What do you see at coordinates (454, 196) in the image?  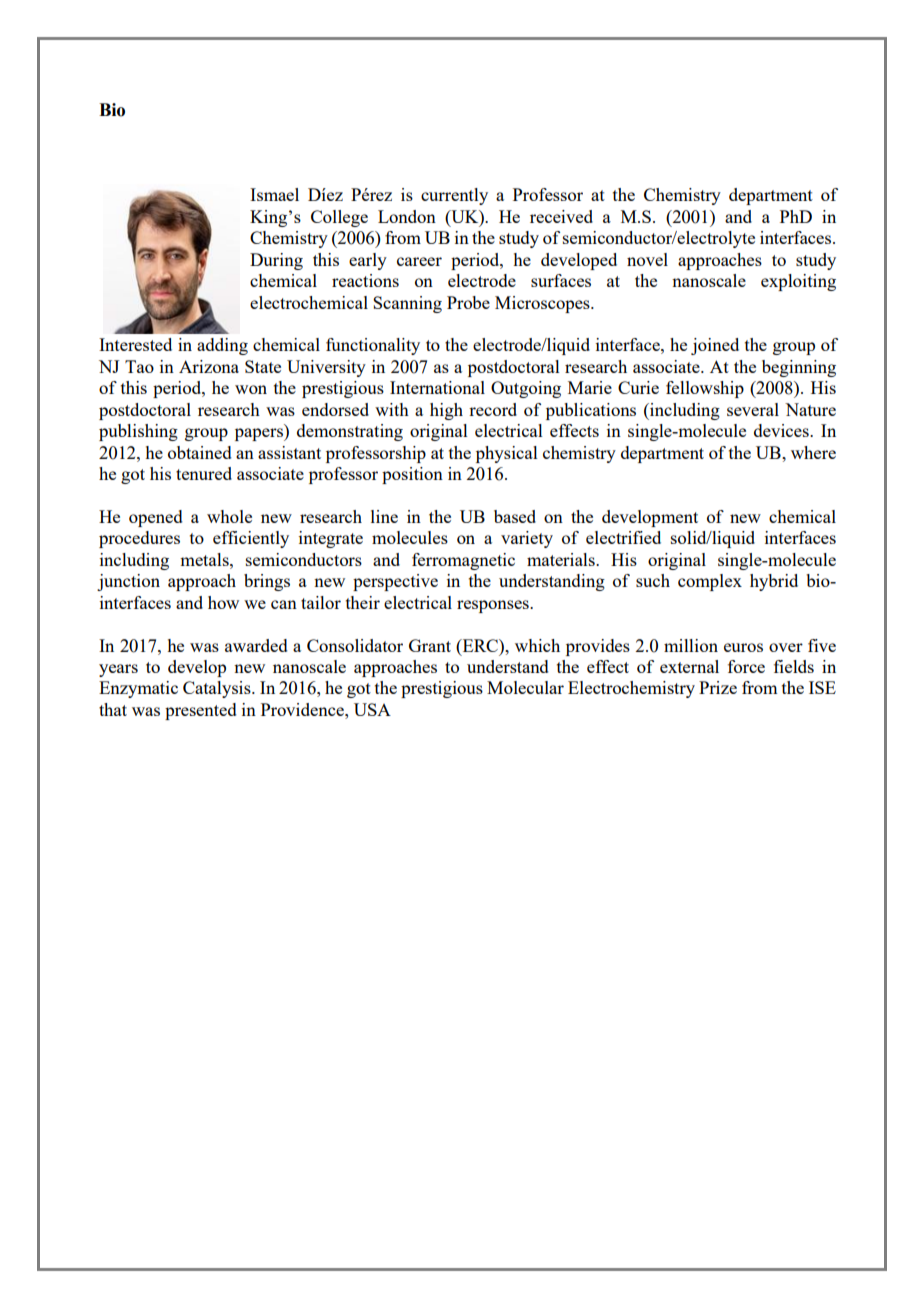 I see `currently` at bounding box center [454, 196].
